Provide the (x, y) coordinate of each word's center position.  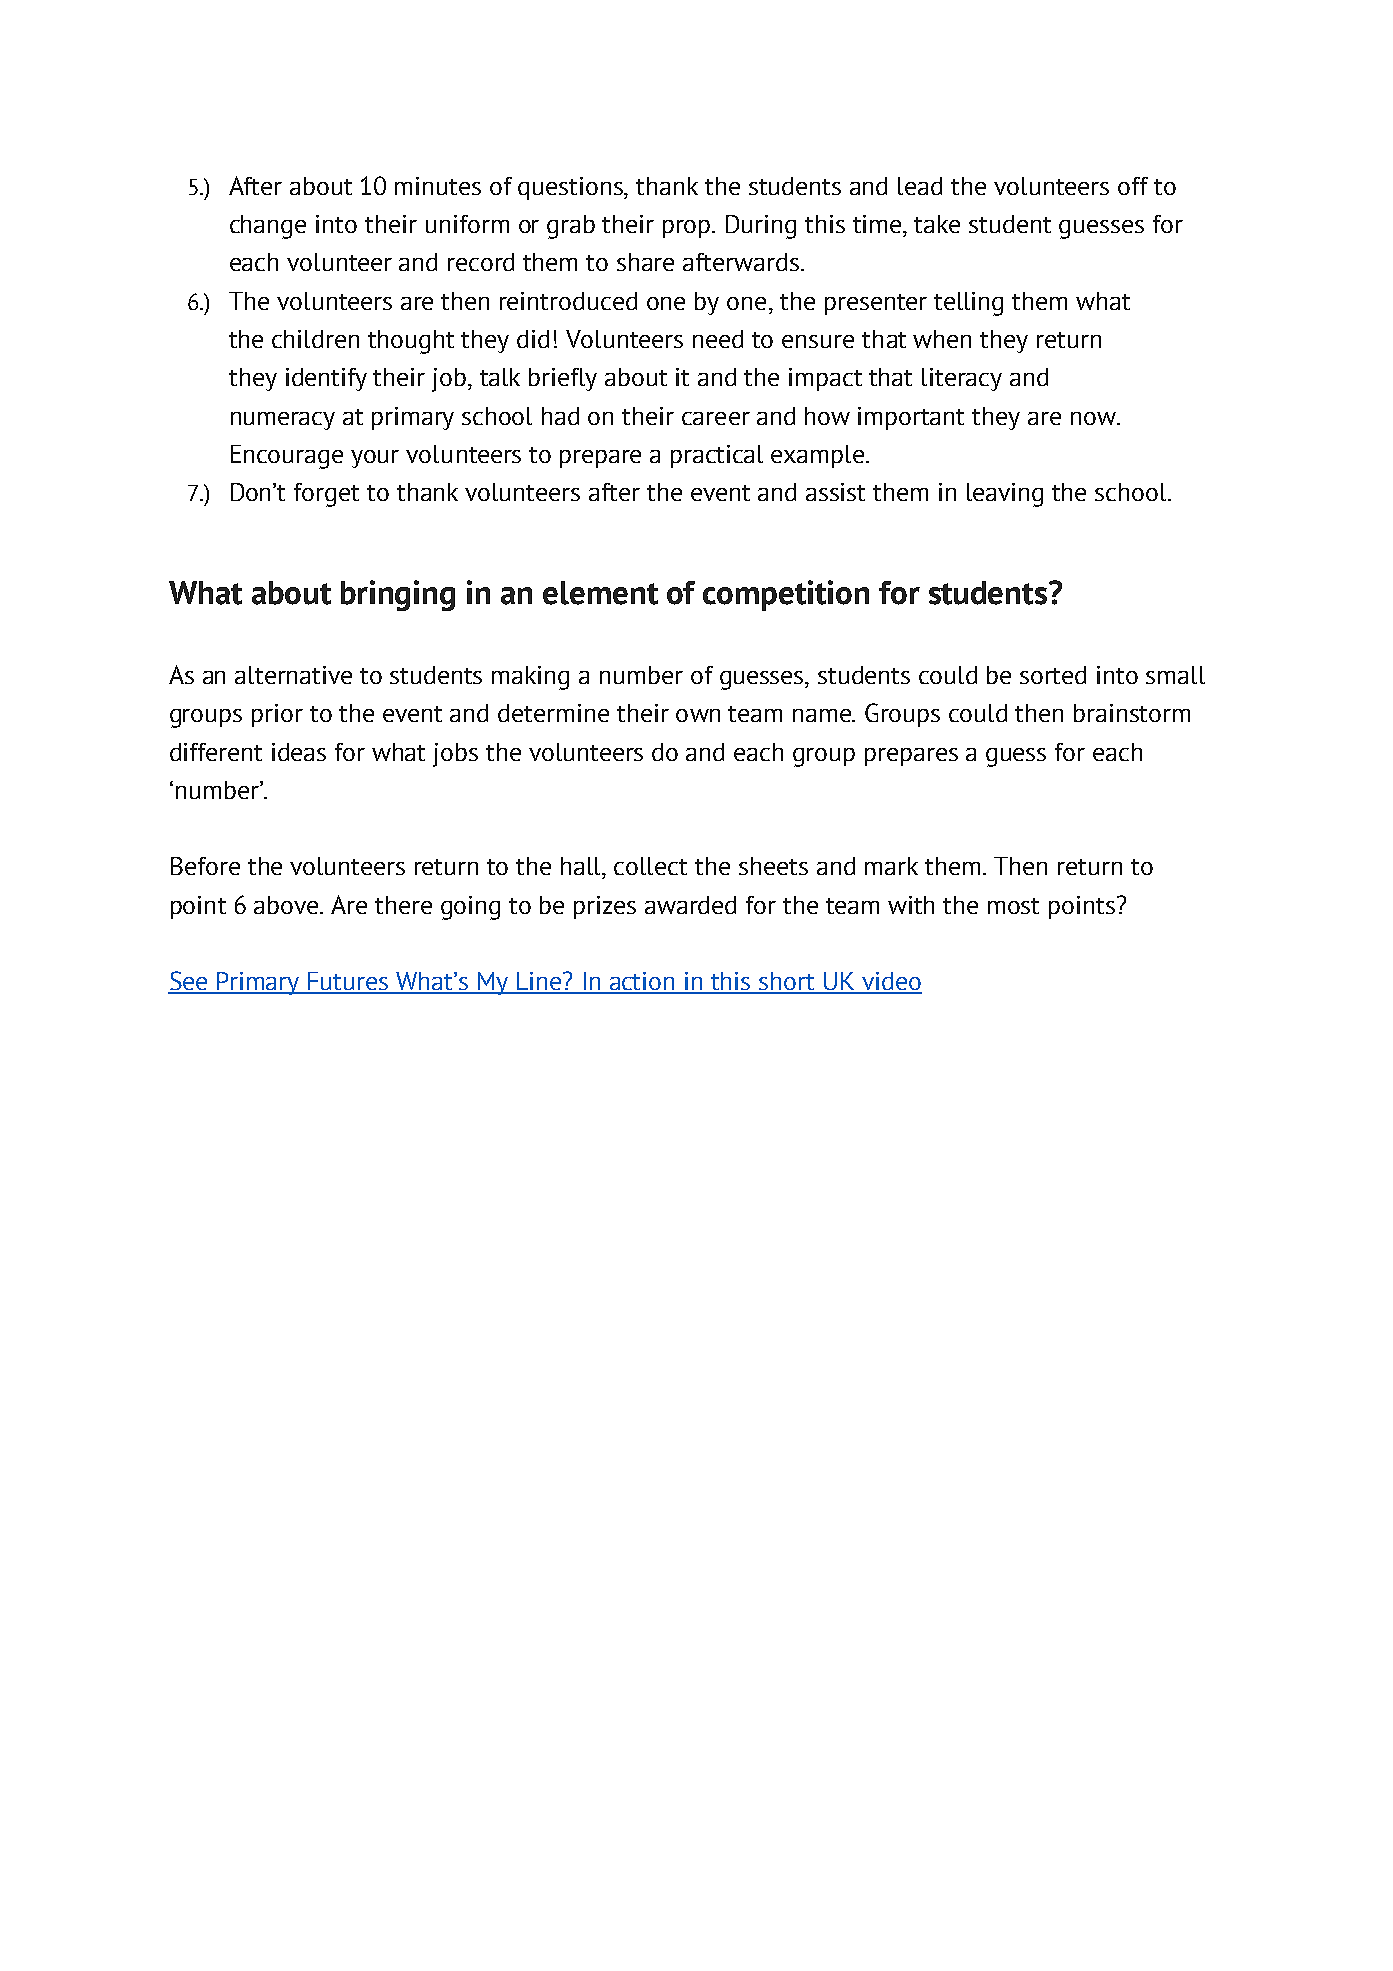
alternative (293, 675)
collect (650, 866)
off (1133, 186)
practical (717, 456)
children (315, 339)
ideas (299, 752)
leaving (1005, 495)
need (718, 339)
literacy (962, 379)
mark (891, 866)
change (268, 227)
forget (326, 495)
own (698, 715)
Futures (348, 982)
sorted (1053, 675)
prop (688, 229)
